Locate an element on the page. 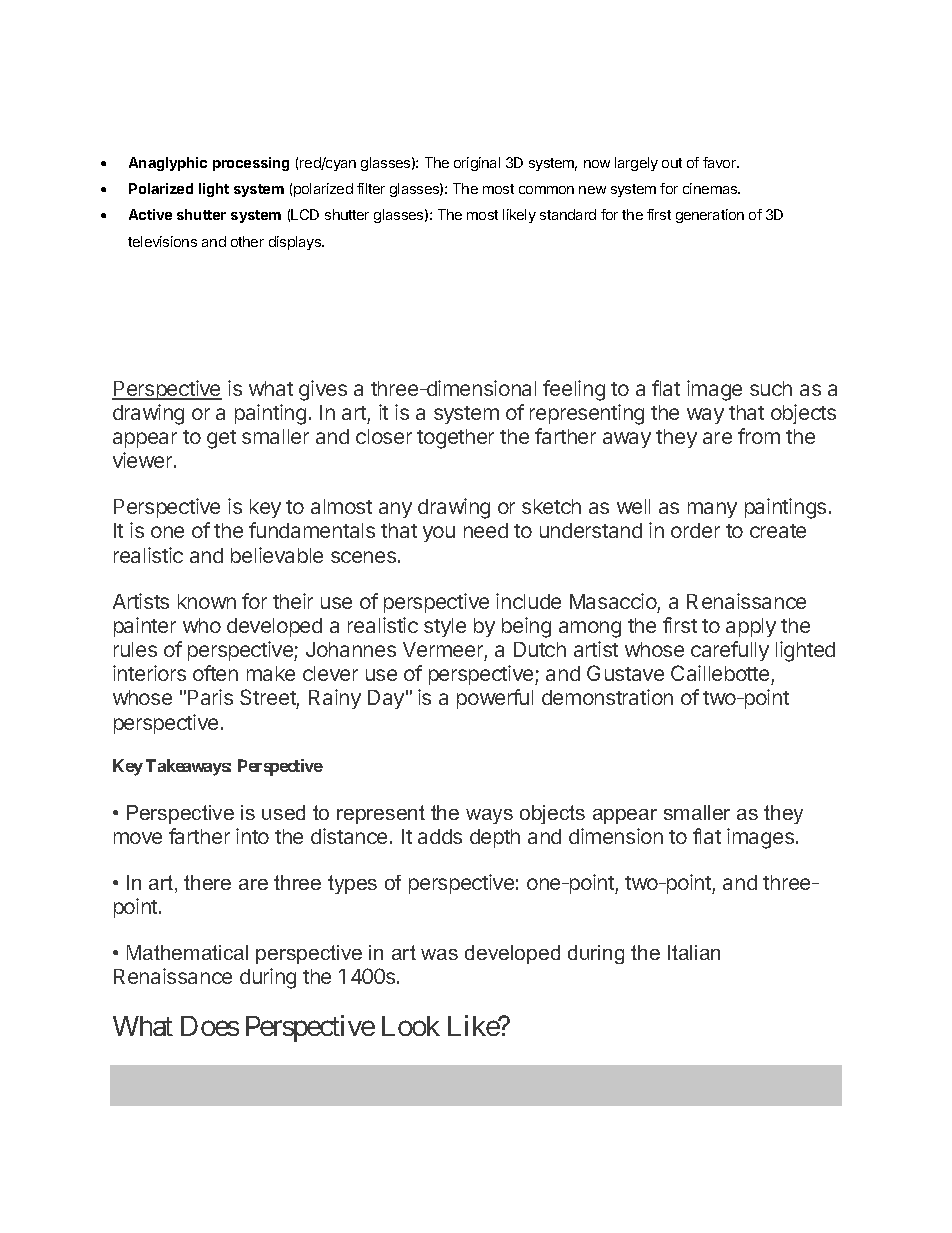 Image resolution: width=952 pixels, height=1233 pixels. demonstration is located at coordinates (607, 697).
